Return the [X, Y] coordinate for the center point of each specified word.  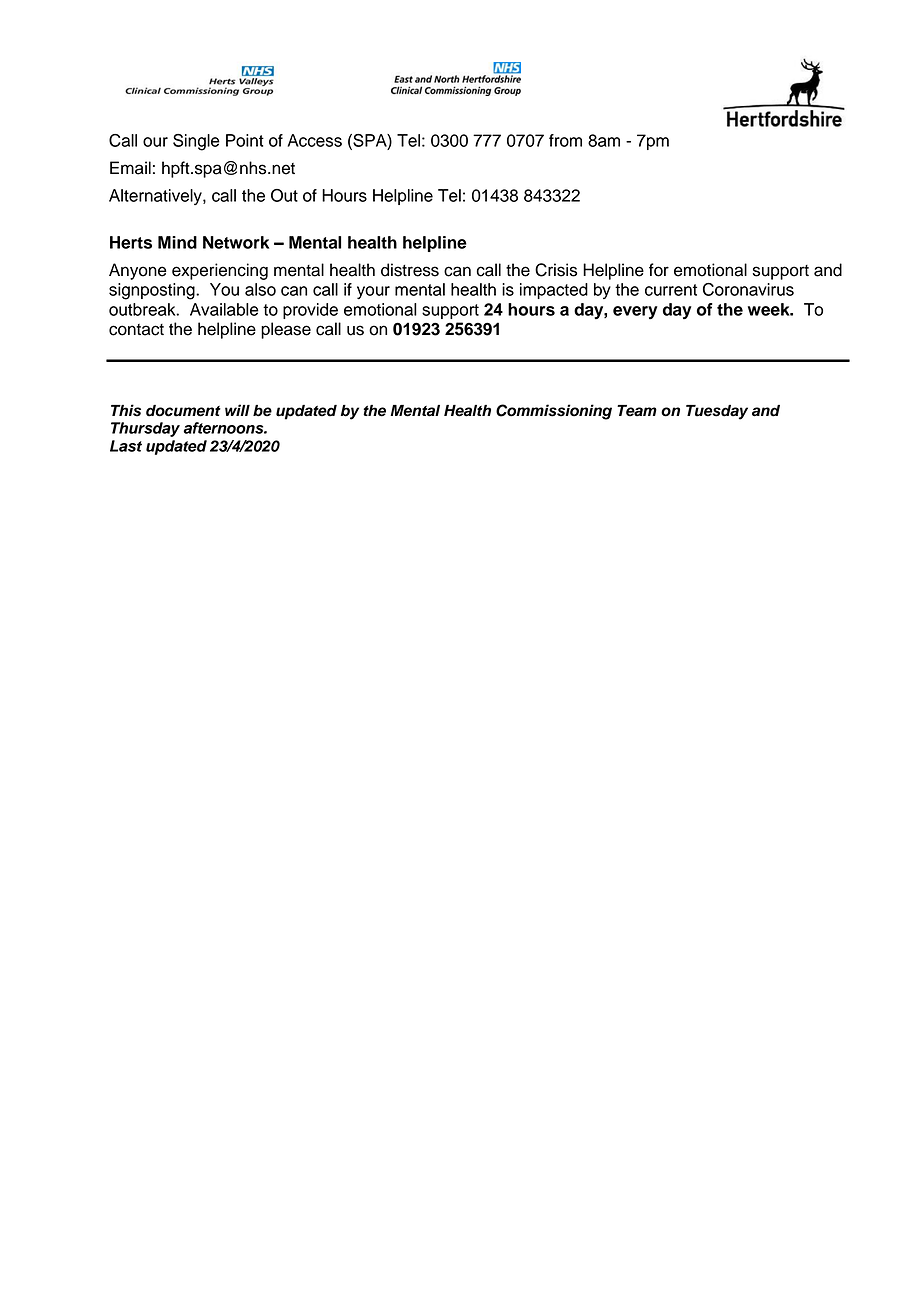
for [659, 270]
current [671, 290]
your [373, 292]
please [286, 330]
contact [136, 330]
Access [315, 140]
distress [410, 270]
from [565, 140]
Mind [177, 242]
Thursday [145, 429]
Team [637, 411]
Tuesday [717, 412]
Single [196, 142]
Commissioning [554, 412]
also [260, 289]
